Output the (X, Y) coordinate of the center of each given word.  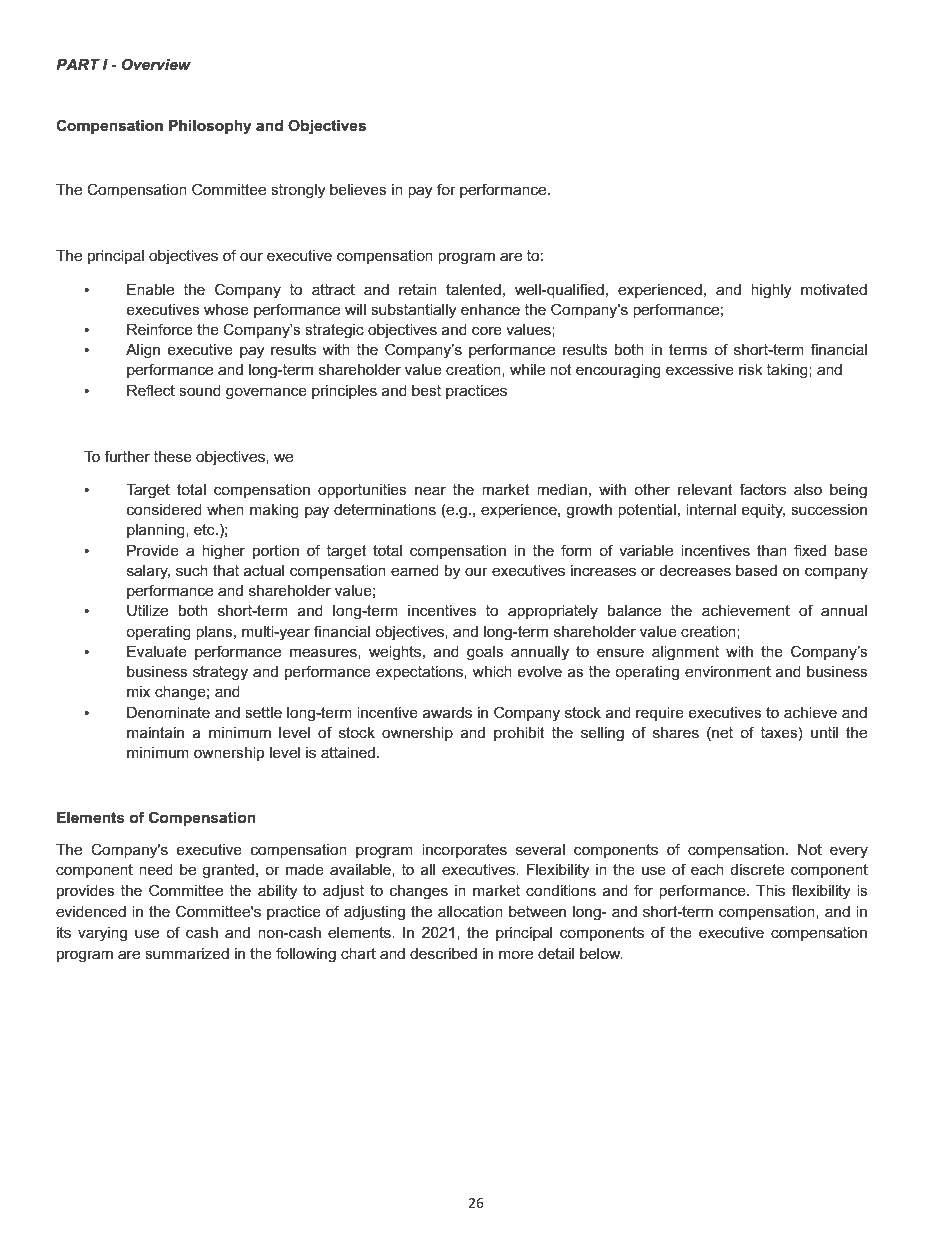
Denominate (168, 712)
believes (358, 189)
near (430, 490)
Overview (156, 64)
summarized (187, 953)
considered (164, 509)
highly (771, 291)
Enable (150, 289)
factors (762, 489)
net (721, 732)
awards (447, 712)
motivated (834, 289)
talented (473, 289)
